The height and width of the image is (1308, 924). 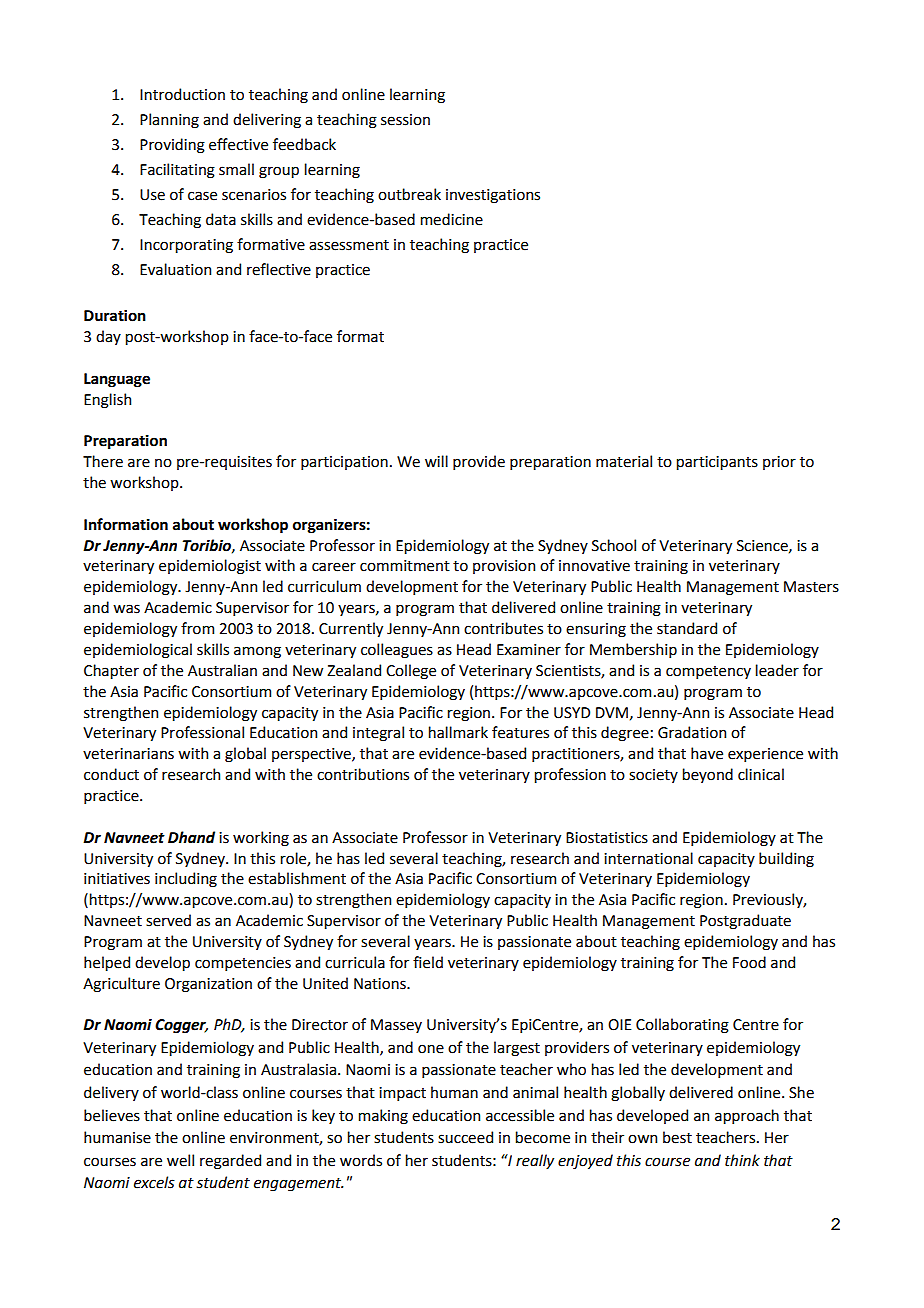 I want to click on succeed, so click(x=465, y=1137).
